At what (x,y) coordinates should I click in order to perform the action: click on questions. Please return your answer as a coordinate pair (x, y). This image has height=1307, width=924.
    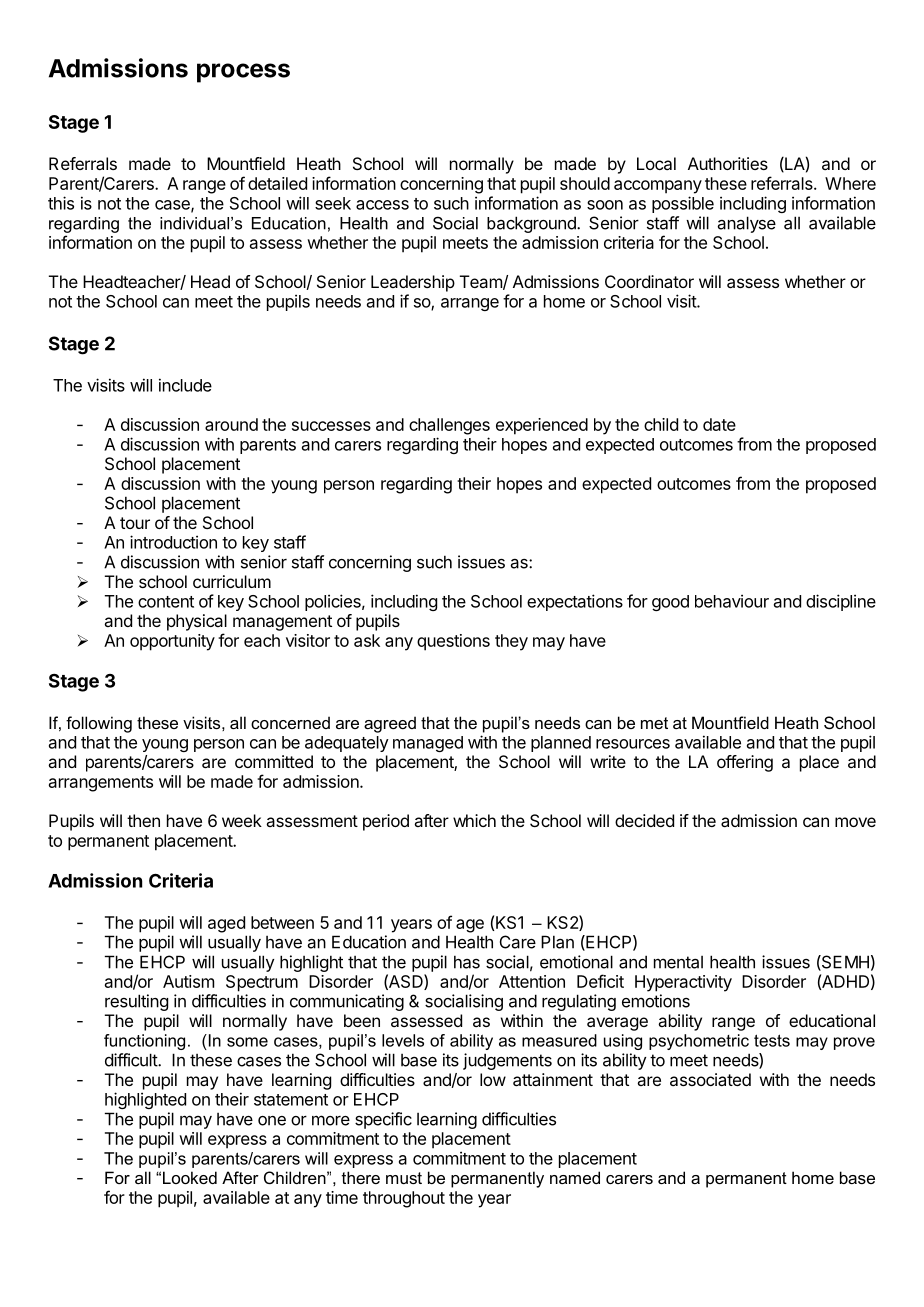
    Looking at the image, I should click on (453, 642).
